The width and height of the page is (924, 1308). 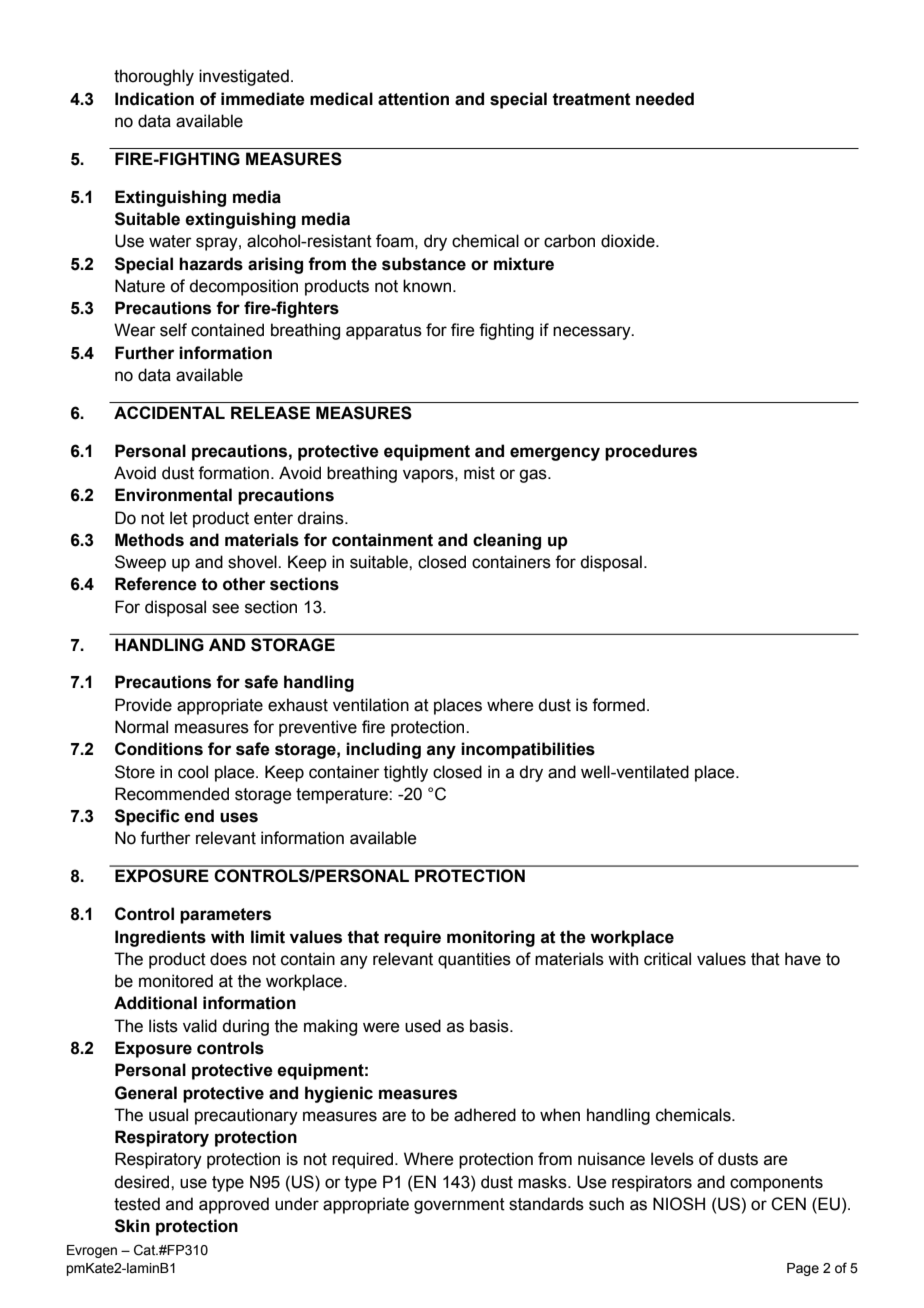 I want to click on formed, so click(x=618, y=705).
